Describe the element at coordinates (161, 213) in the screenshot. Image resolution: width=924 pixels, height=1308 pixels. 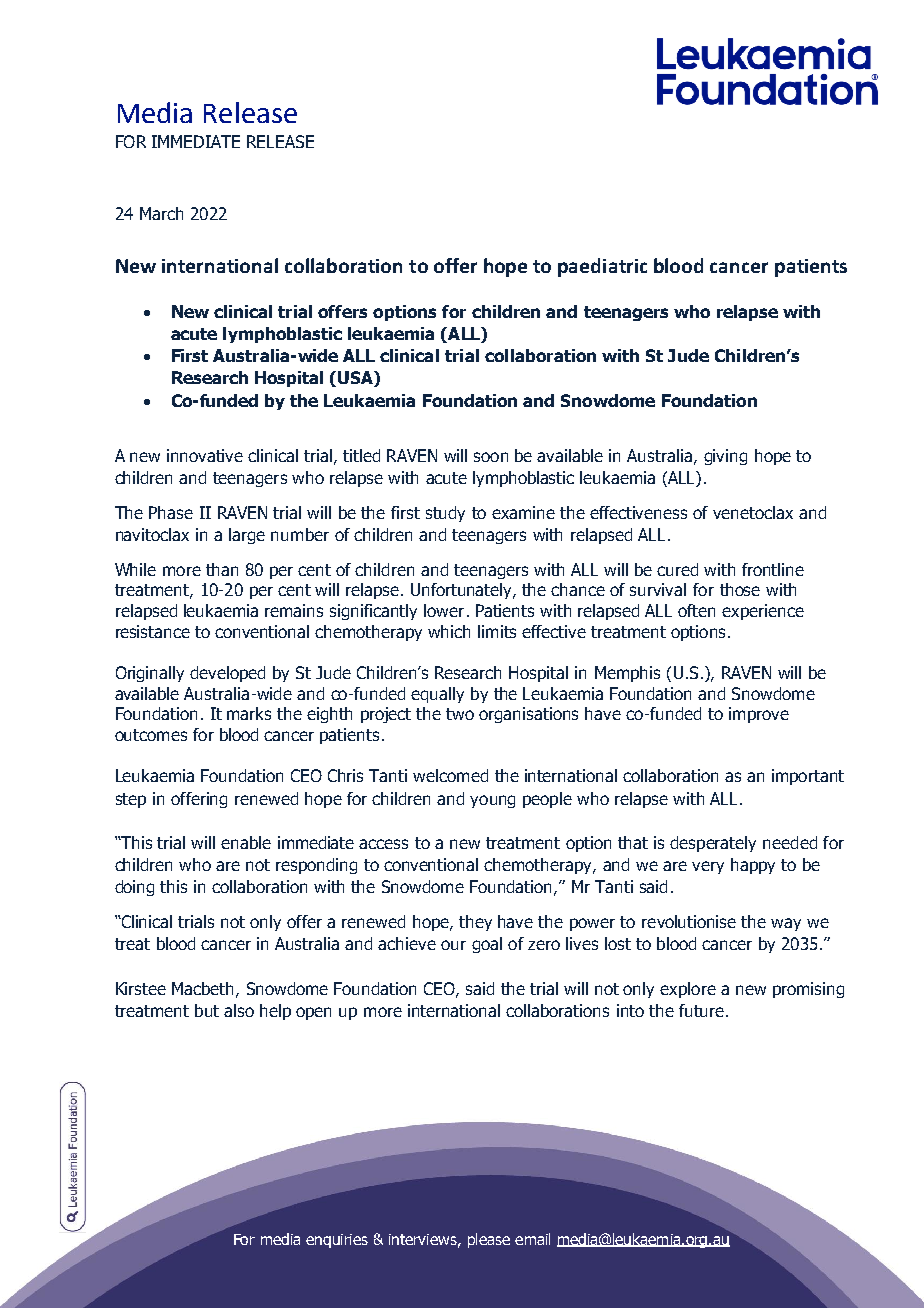
I see `March` at that location.
